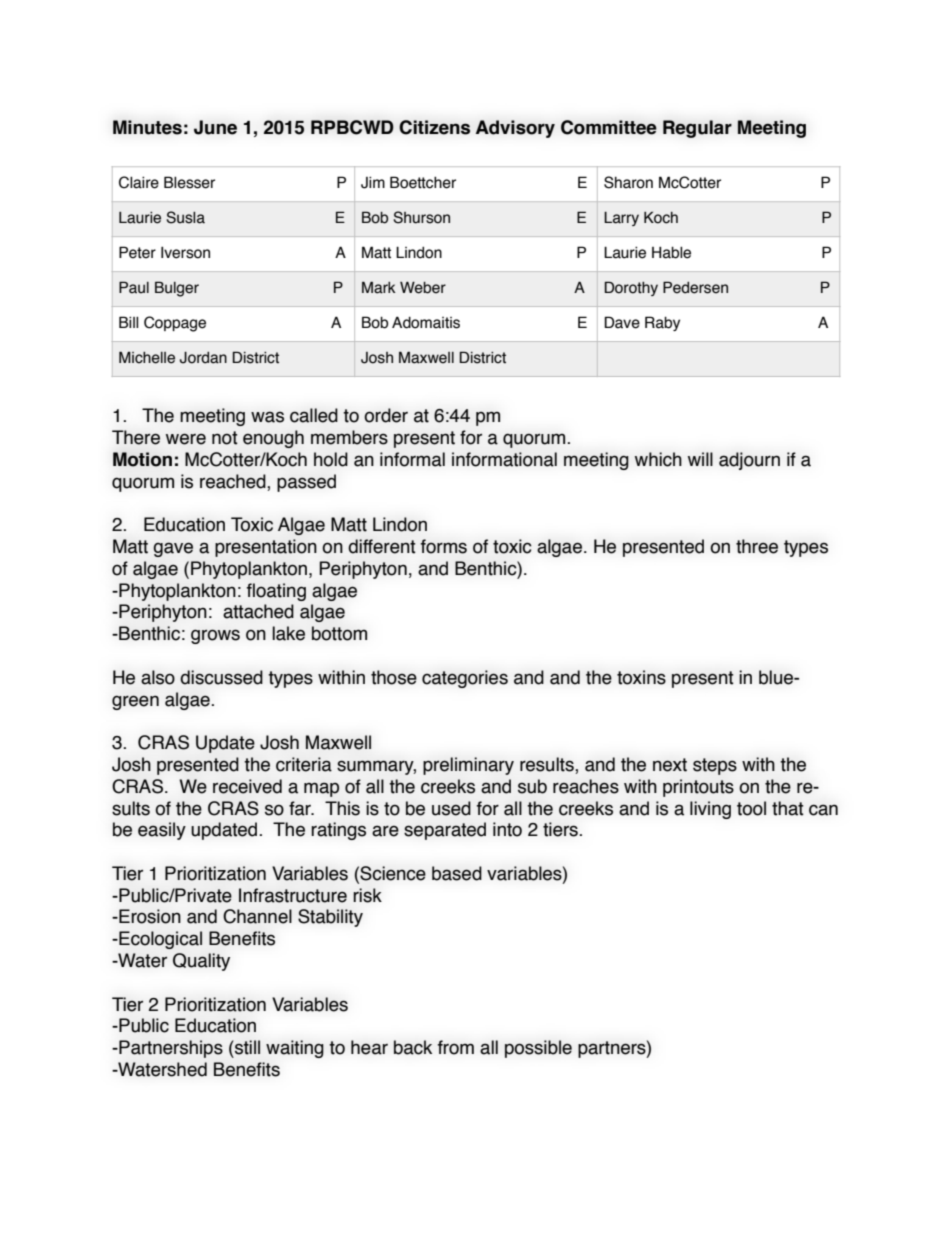 The width and height of the page is (952, 1233). Describe the element at coordinates (221, 677) in the page. I see `discussed` at that location.
